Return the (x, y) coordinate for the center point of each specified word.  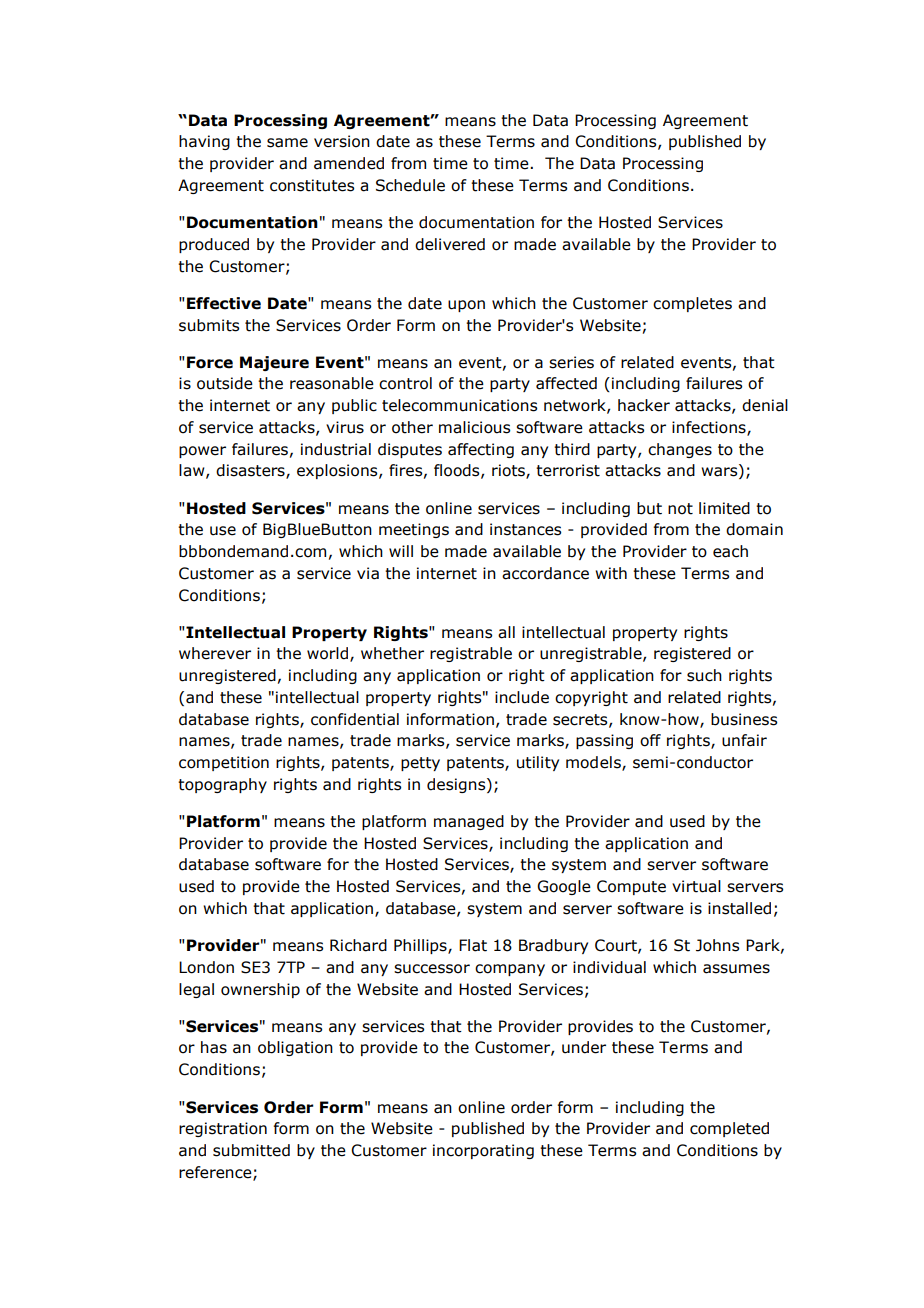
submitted (251, 1150)
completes (692, 304)
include (522, 697)
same (287, 143)
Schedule (410, 185)
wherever (215, 653)
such (704, 675)
